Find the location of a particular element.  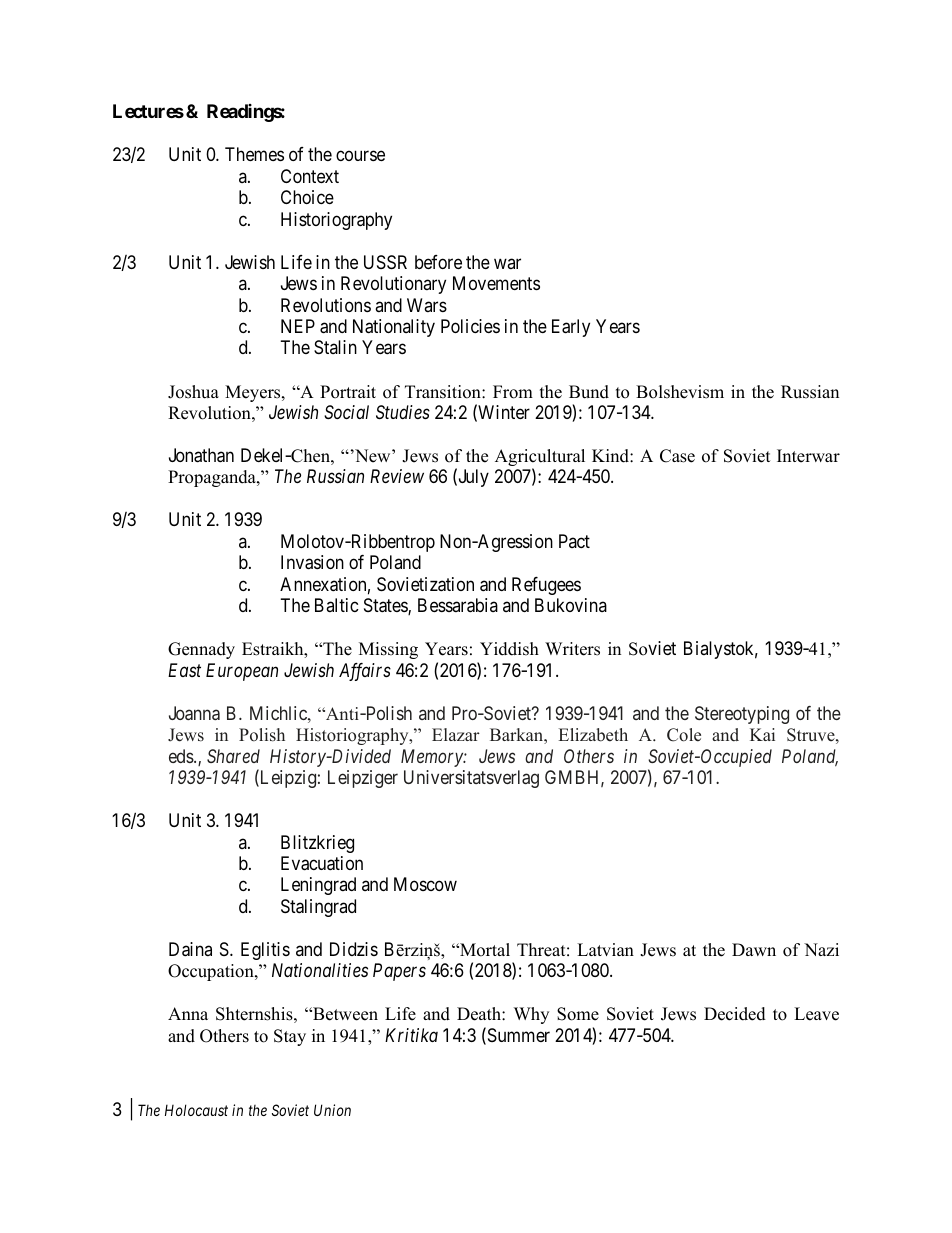

From is located at coordinates (513, 392).
